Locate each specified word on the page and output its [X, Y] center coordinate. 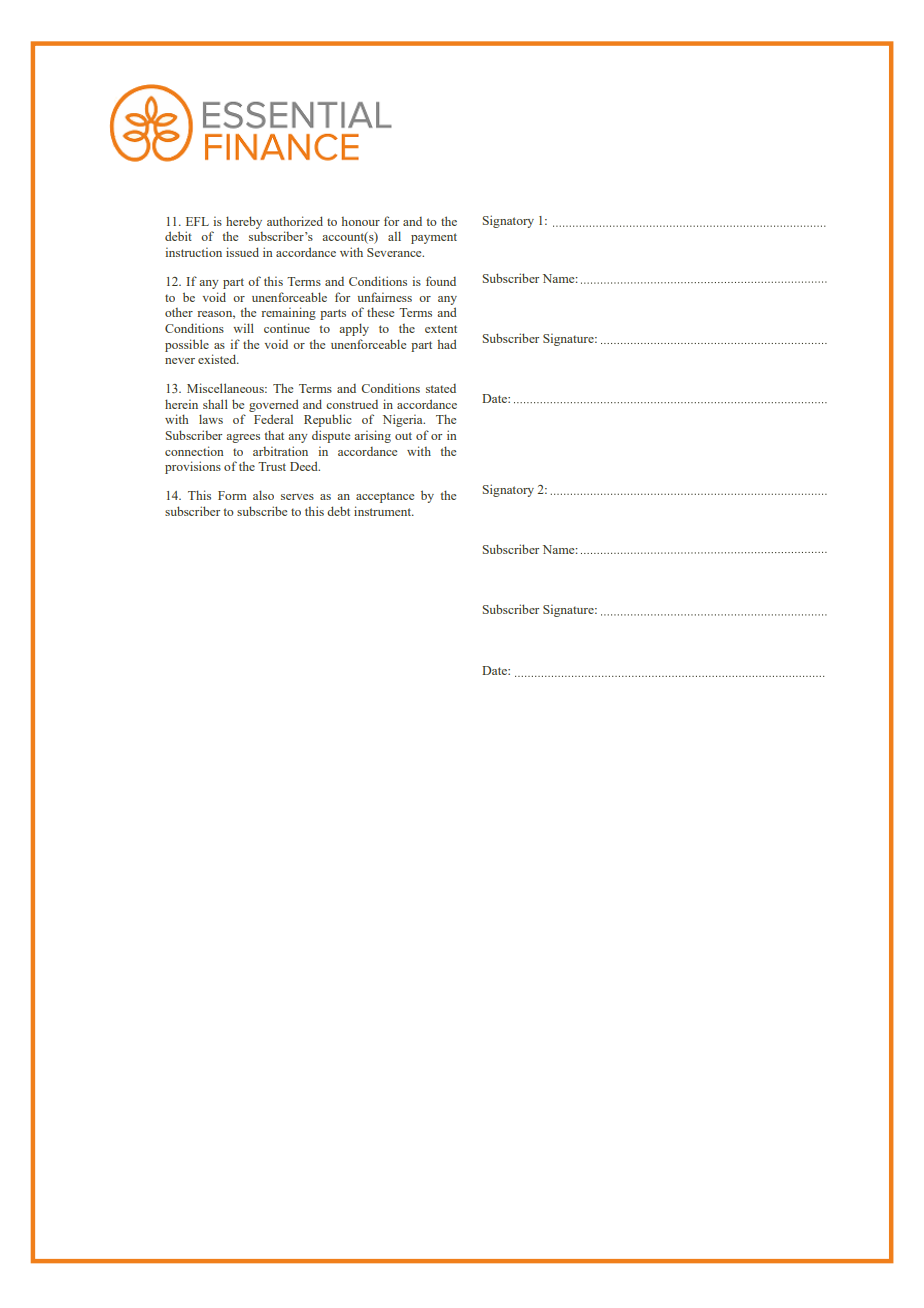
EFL [197, 221]
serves [297, 497]
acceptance [385, 497]
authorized [295, 221]
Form [232, 495]
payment [434, 238]
